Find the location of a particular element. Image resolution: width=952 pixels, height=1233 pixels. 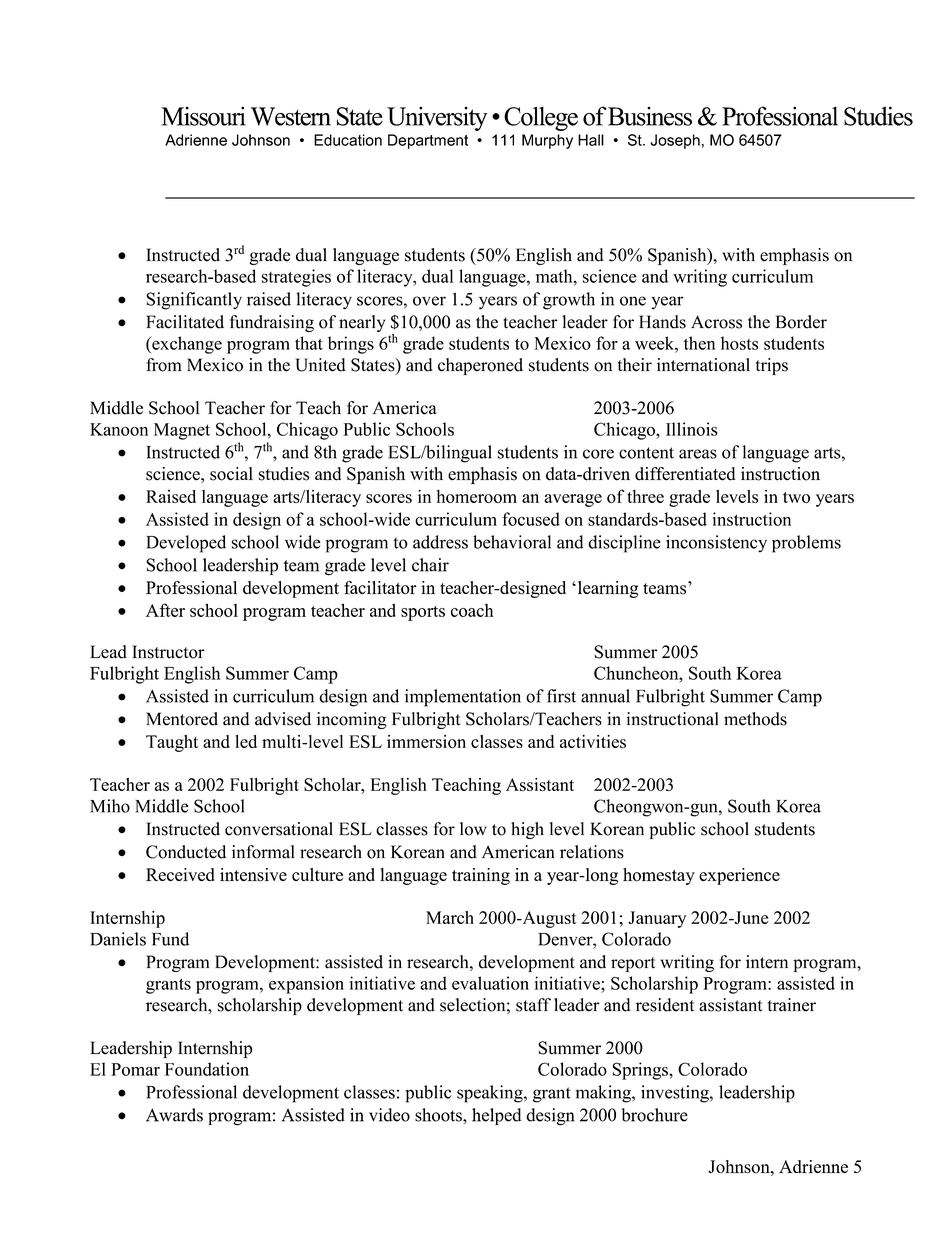

social is located at coordinates (231, 474).
